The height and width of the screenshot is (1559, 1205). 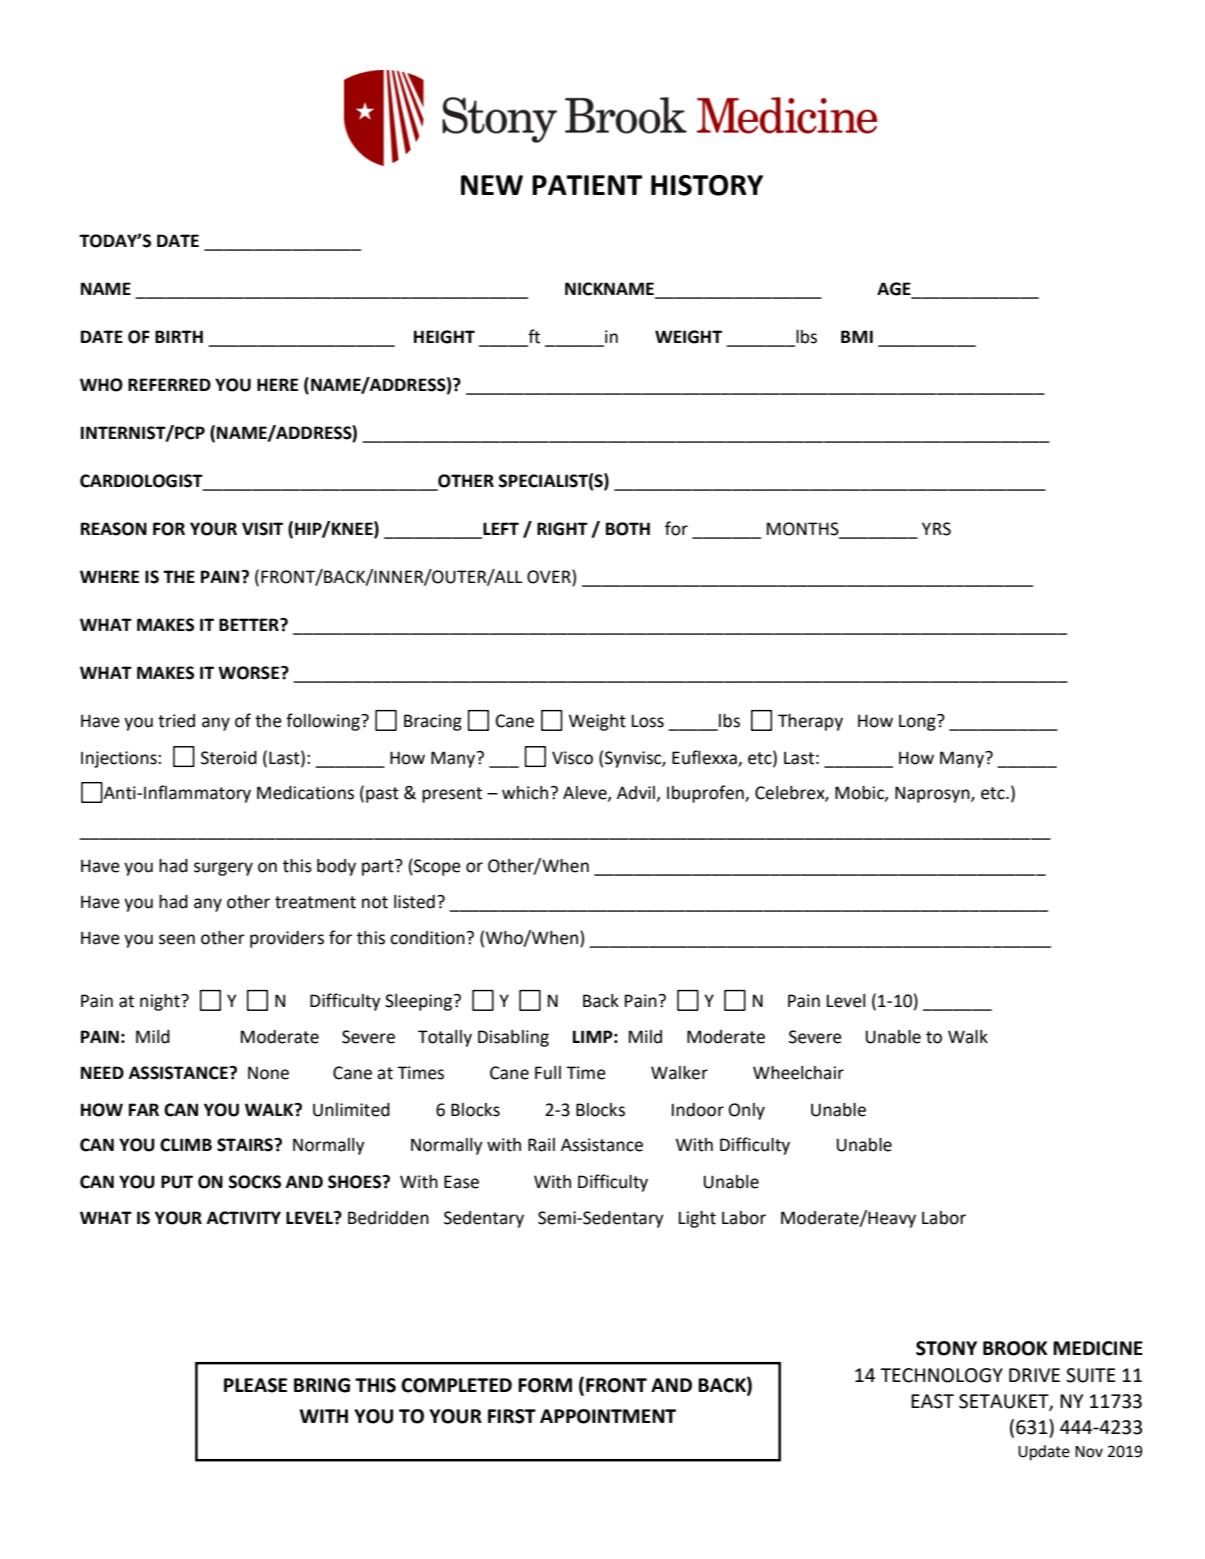 I want to click on BOTH, so click(x=628, y=529).
